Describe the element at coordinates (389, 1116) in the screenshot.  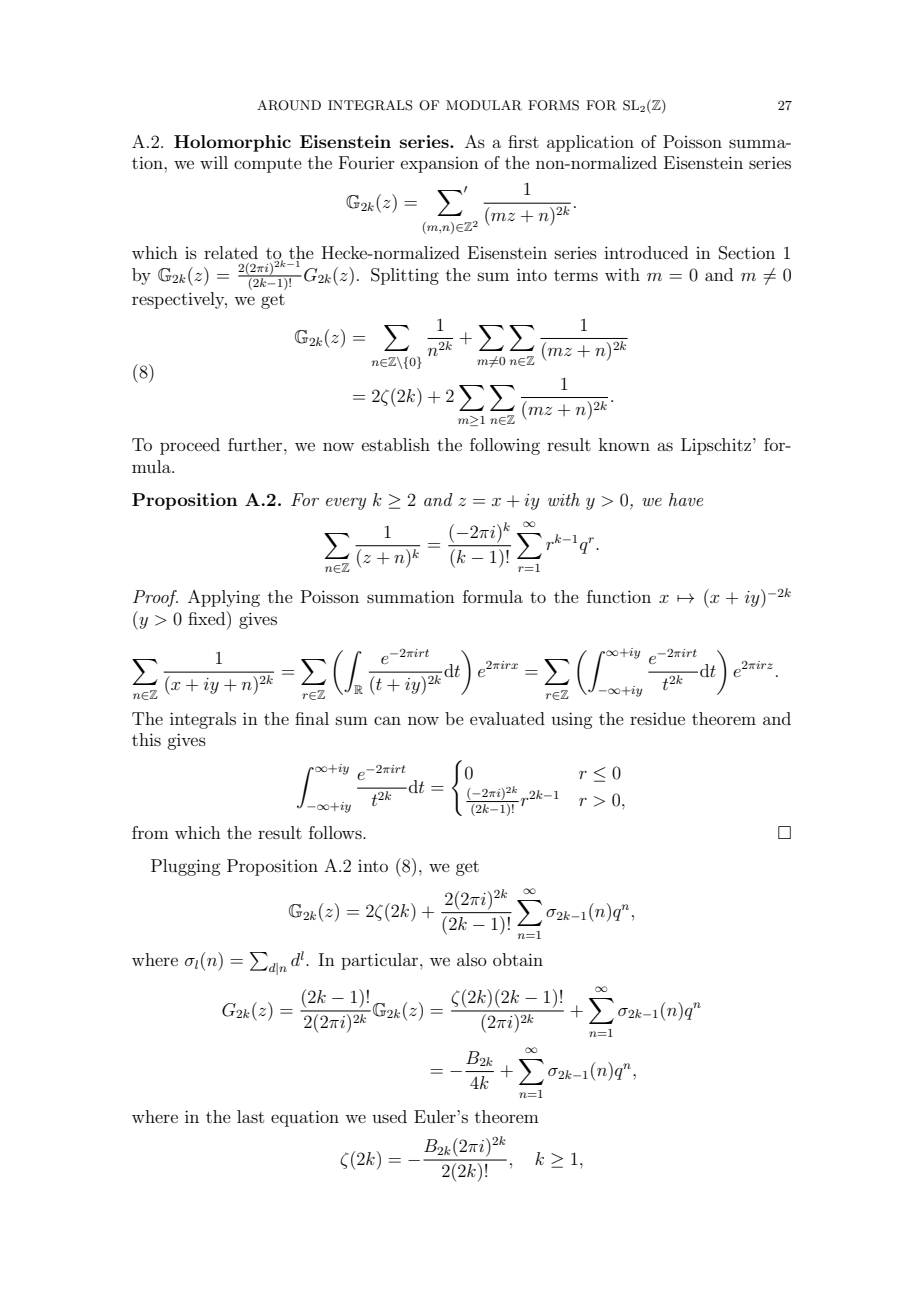
I see `used` at that location.
